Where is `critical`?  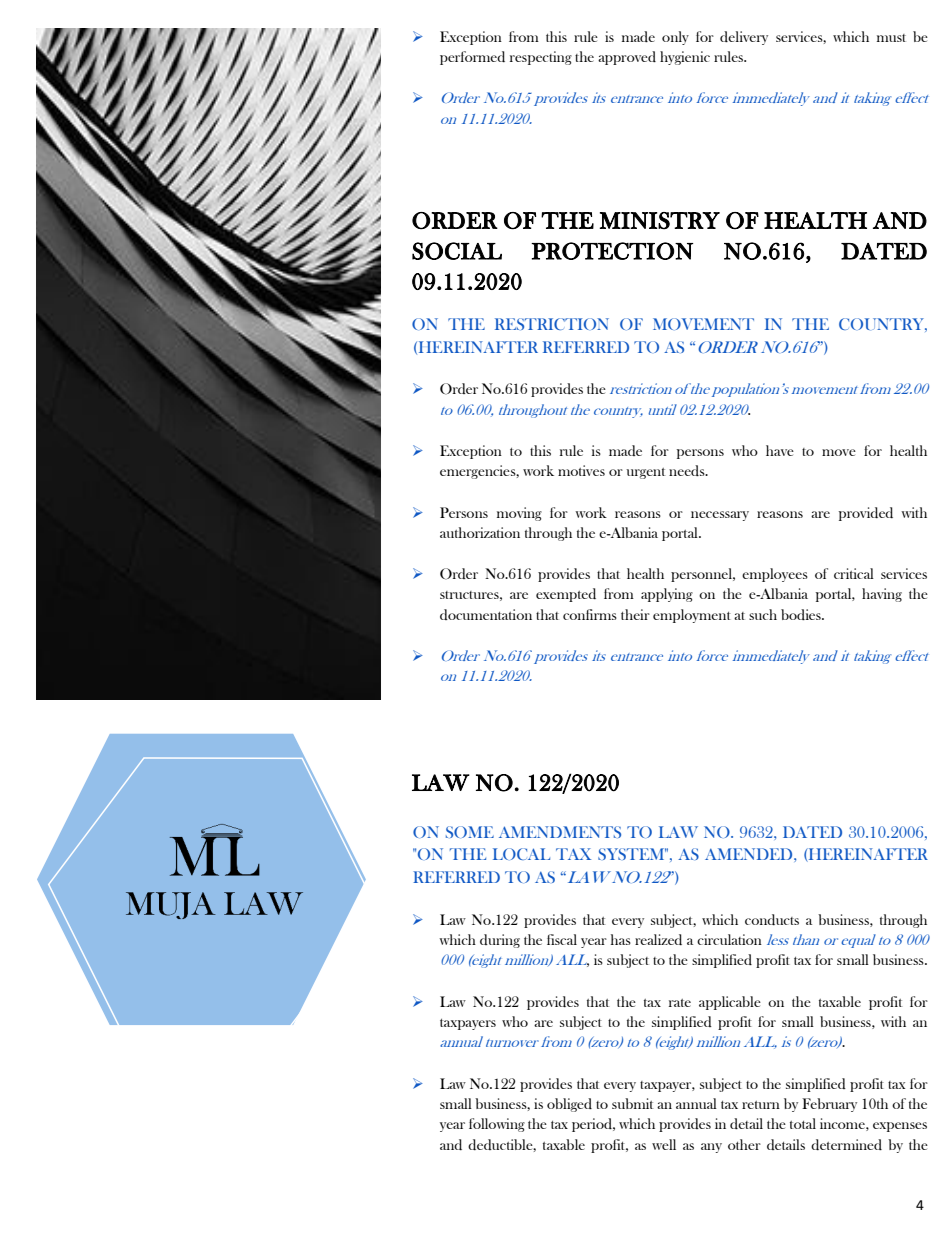
critical is located at coordinates (854, 573).
